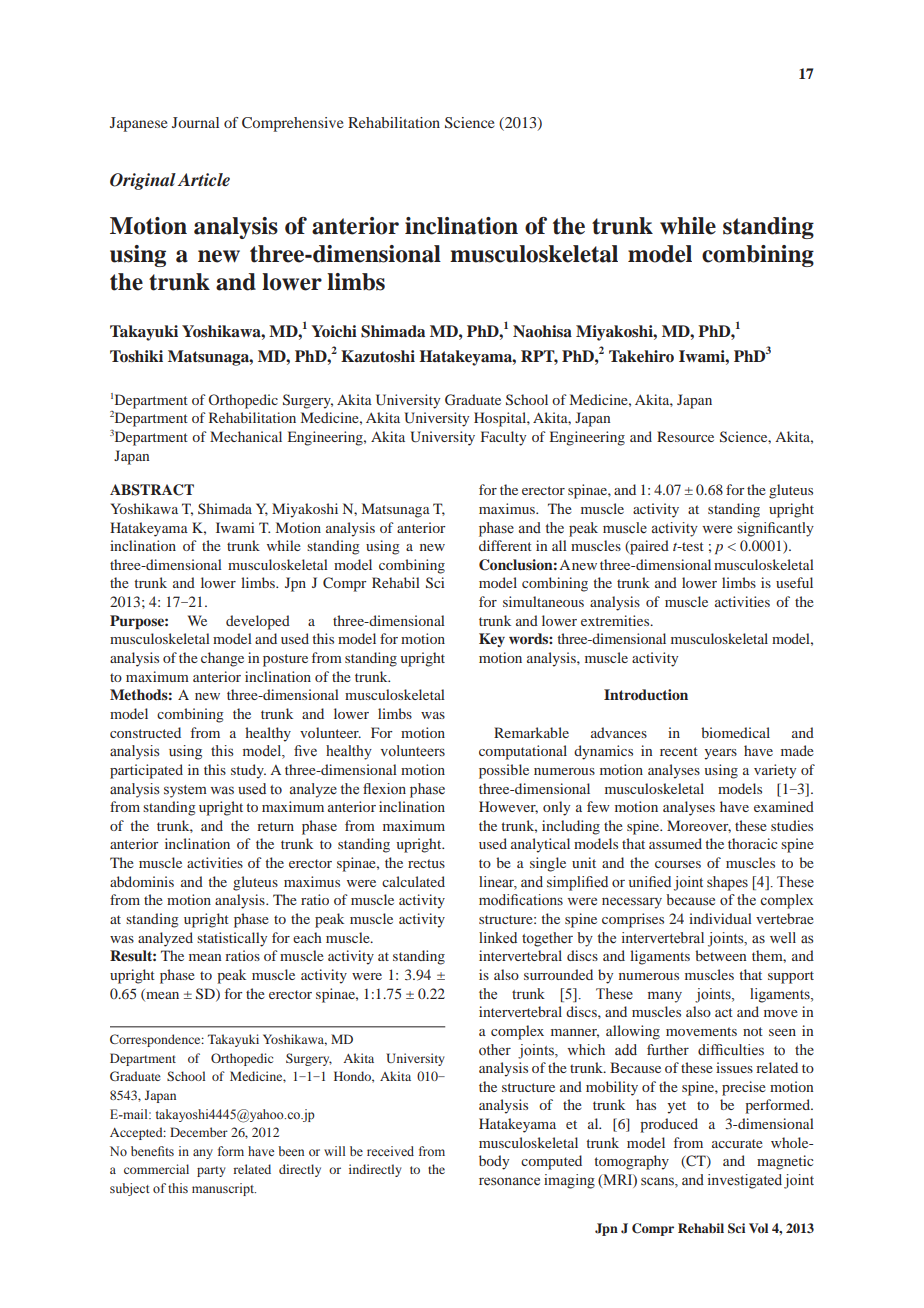 Image resolution: width=924 pixels, height=1308 pixels. I want to click on Moreover, so click(699, 826).
